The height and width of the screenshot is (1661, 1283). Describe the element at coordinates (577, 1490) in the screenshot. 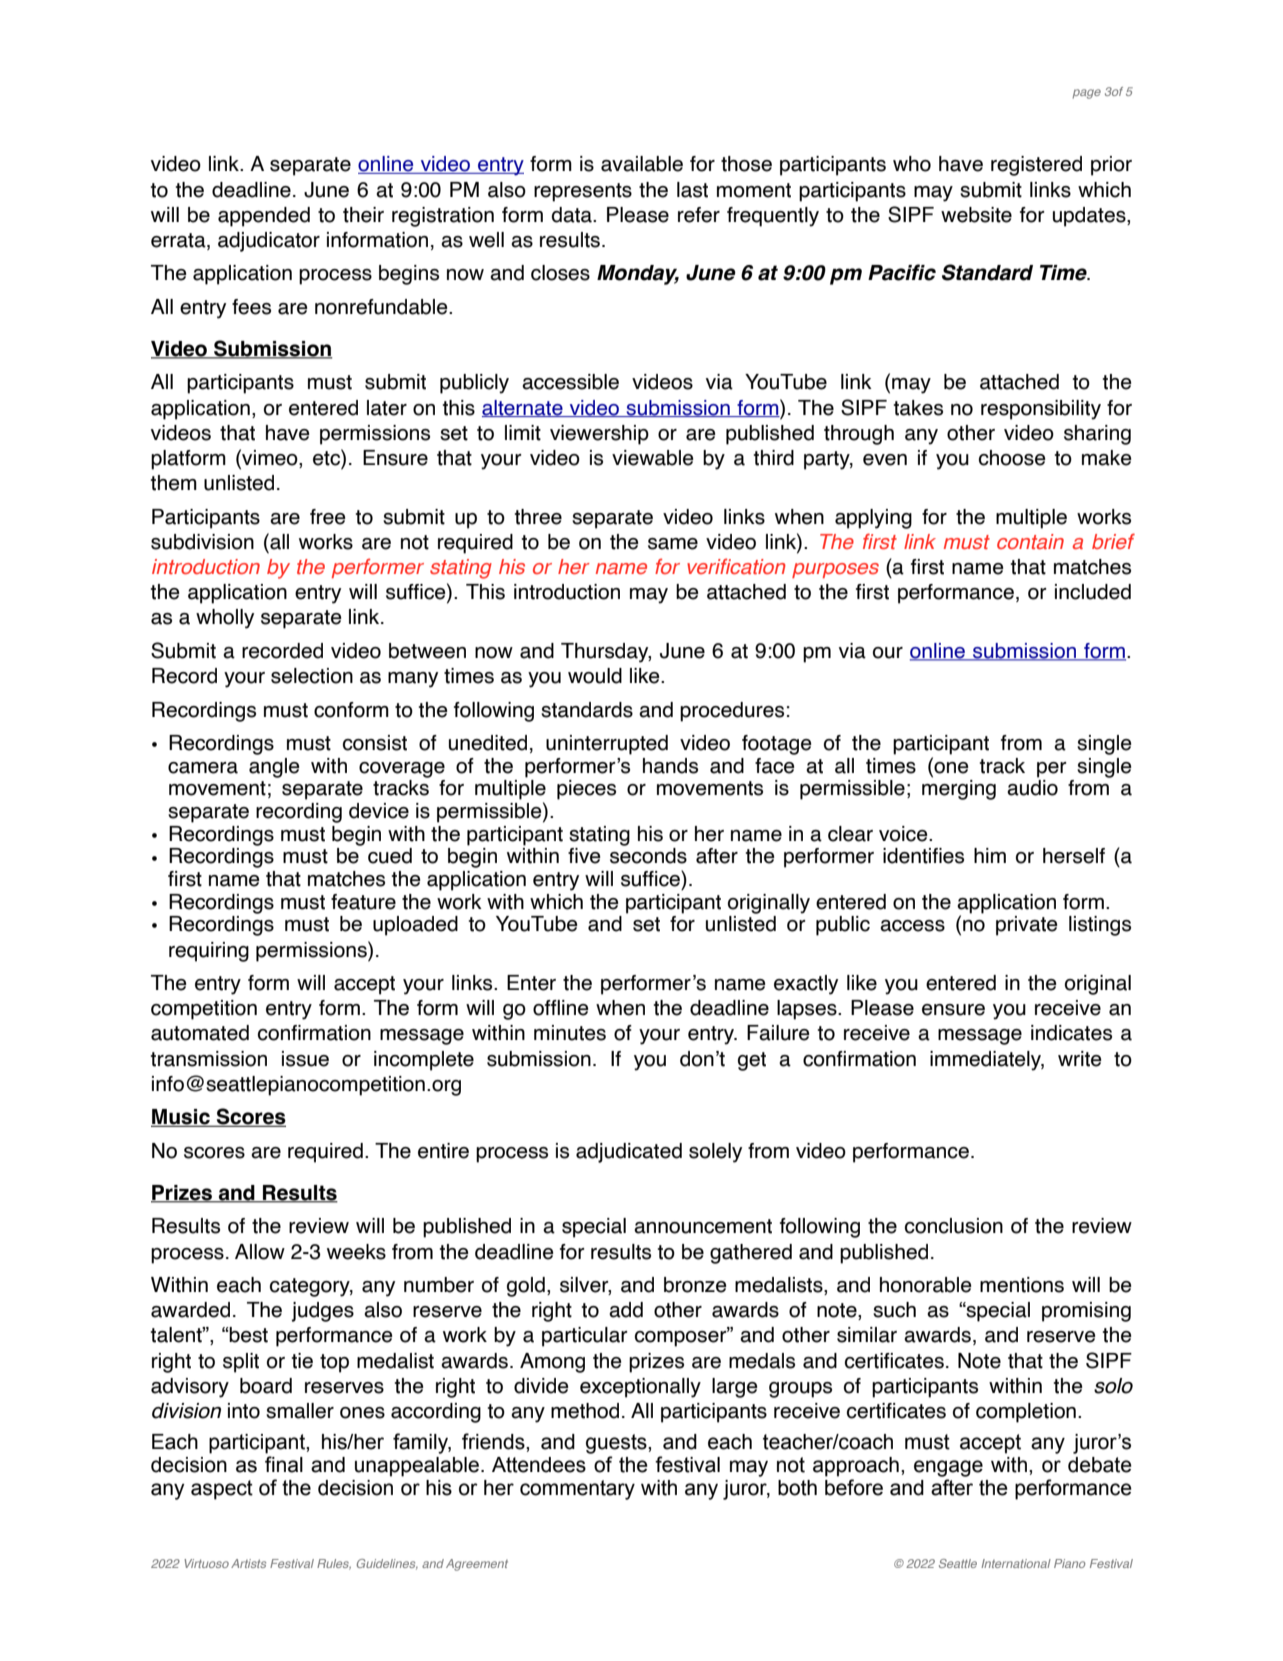

I see `commentary` at that location.
